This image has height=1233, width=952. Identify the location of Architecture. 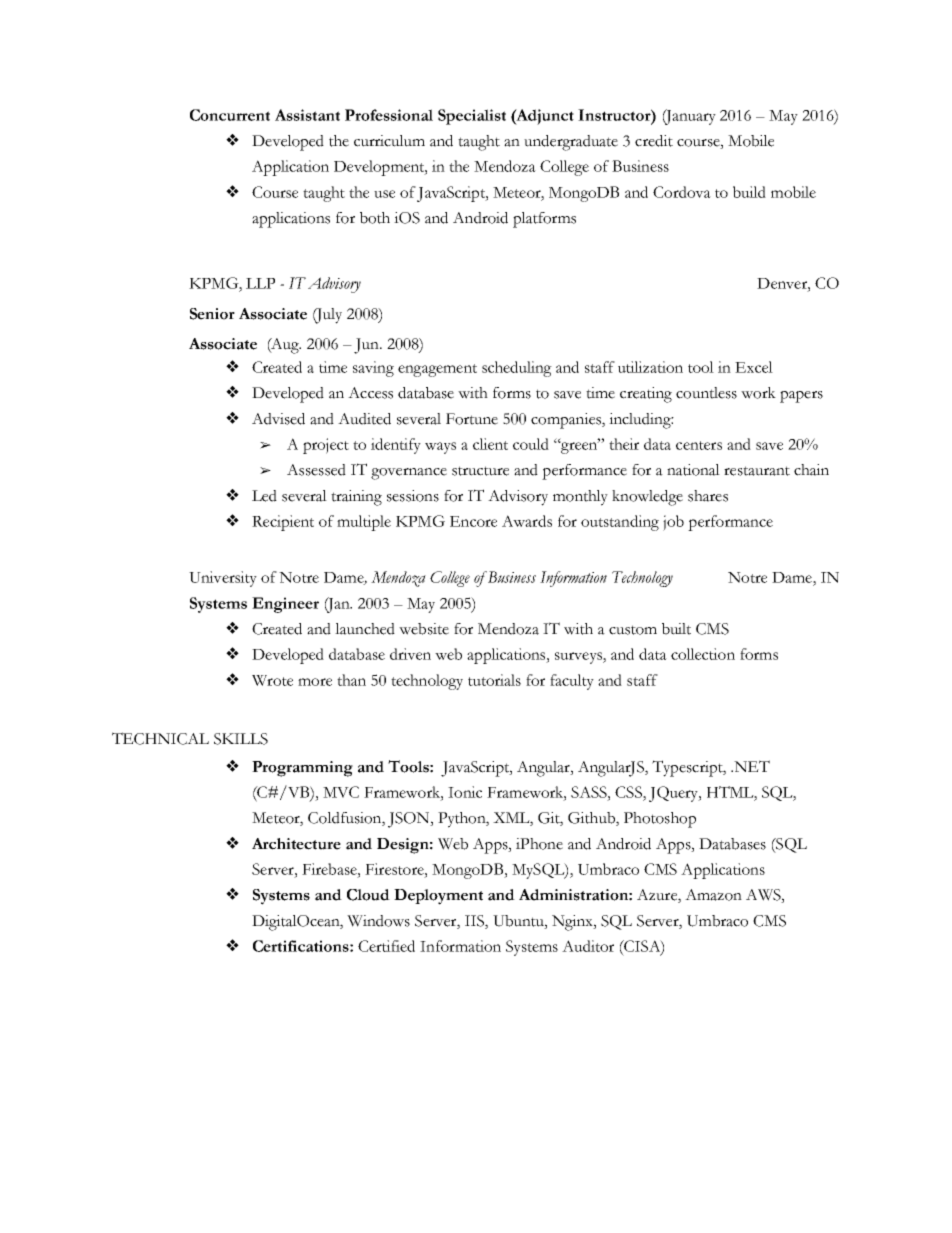
(296, 844).
